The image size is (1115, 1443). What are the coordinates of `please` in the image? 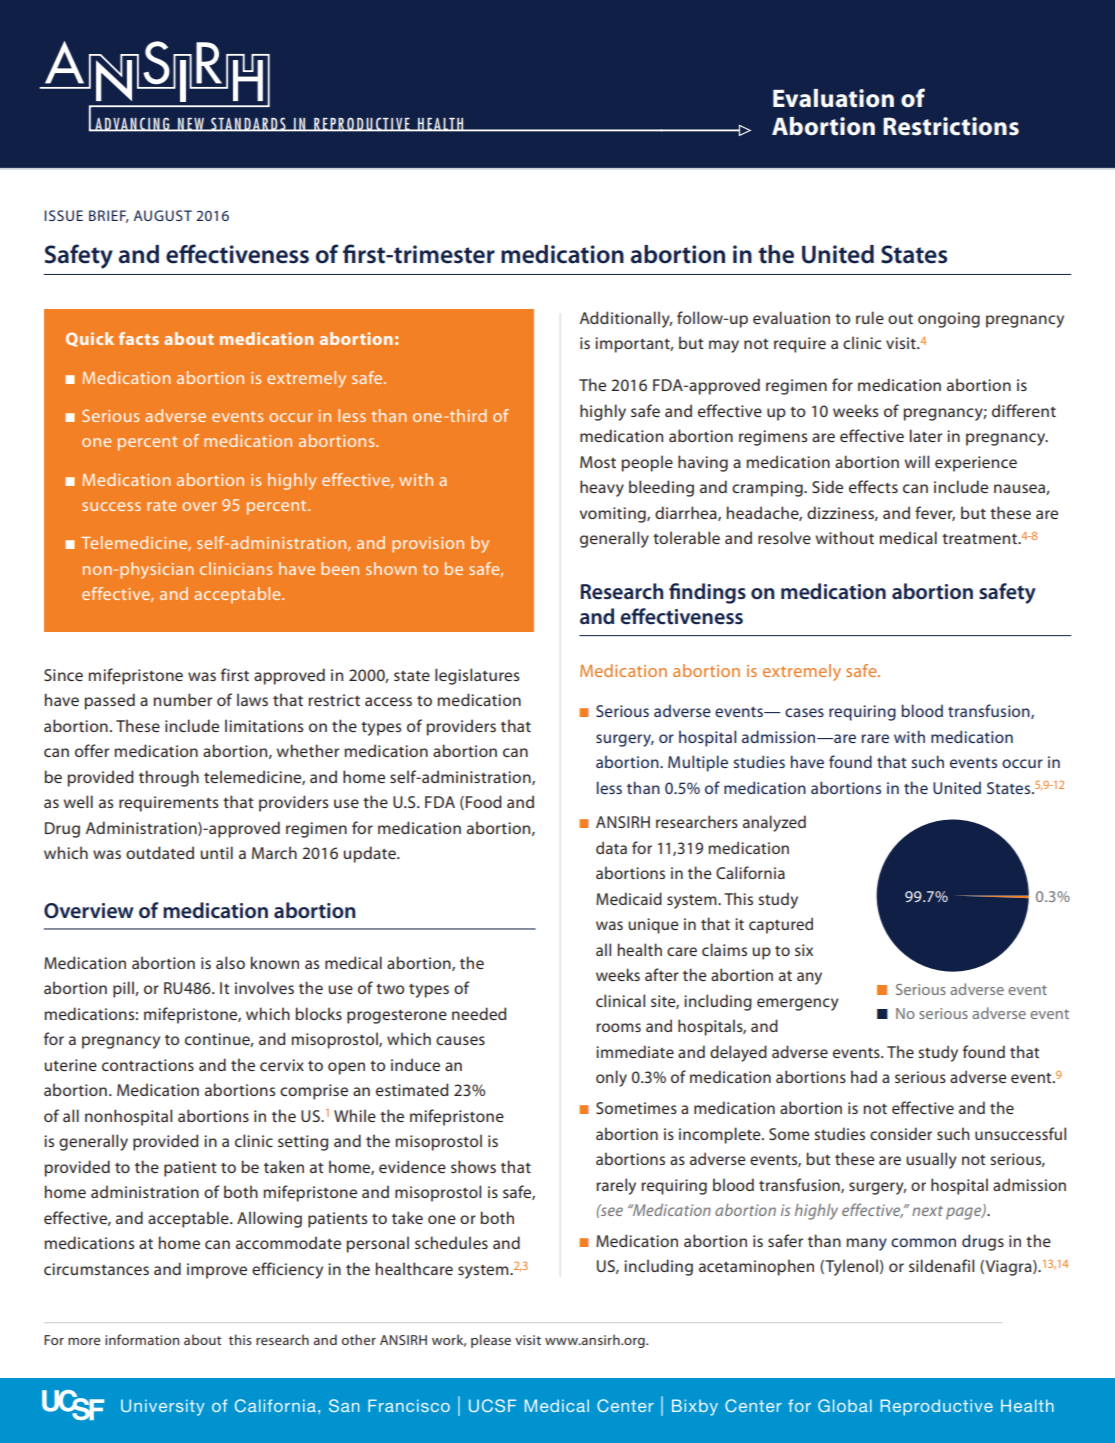 It's located at (491, 1341).
